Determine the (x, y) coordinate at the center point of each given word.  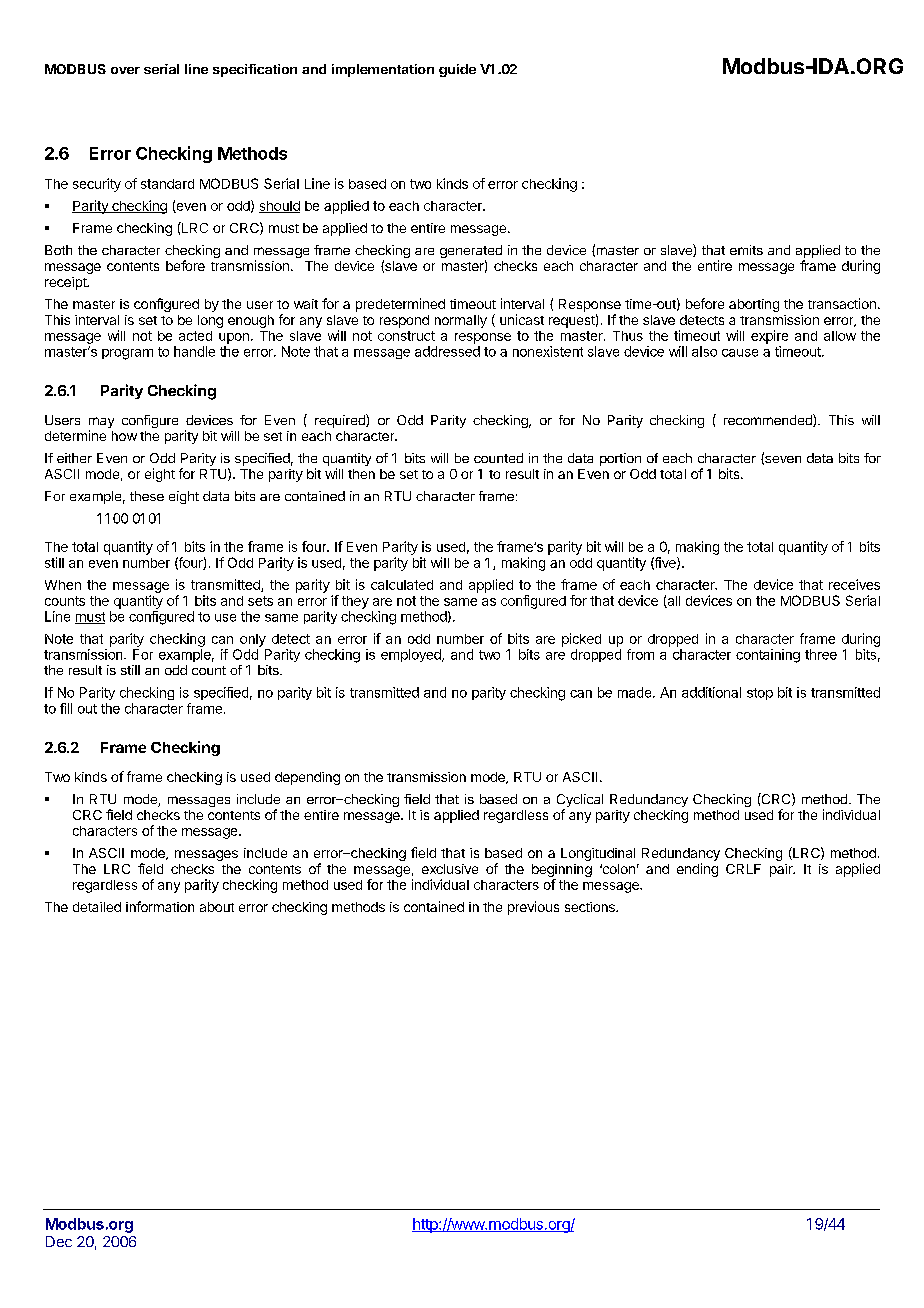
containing (768, 656)
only (253, 640)
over (125, 70)
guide (457, 70)
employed (412, 655)
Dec (59, 1241)
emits (746, 250)
